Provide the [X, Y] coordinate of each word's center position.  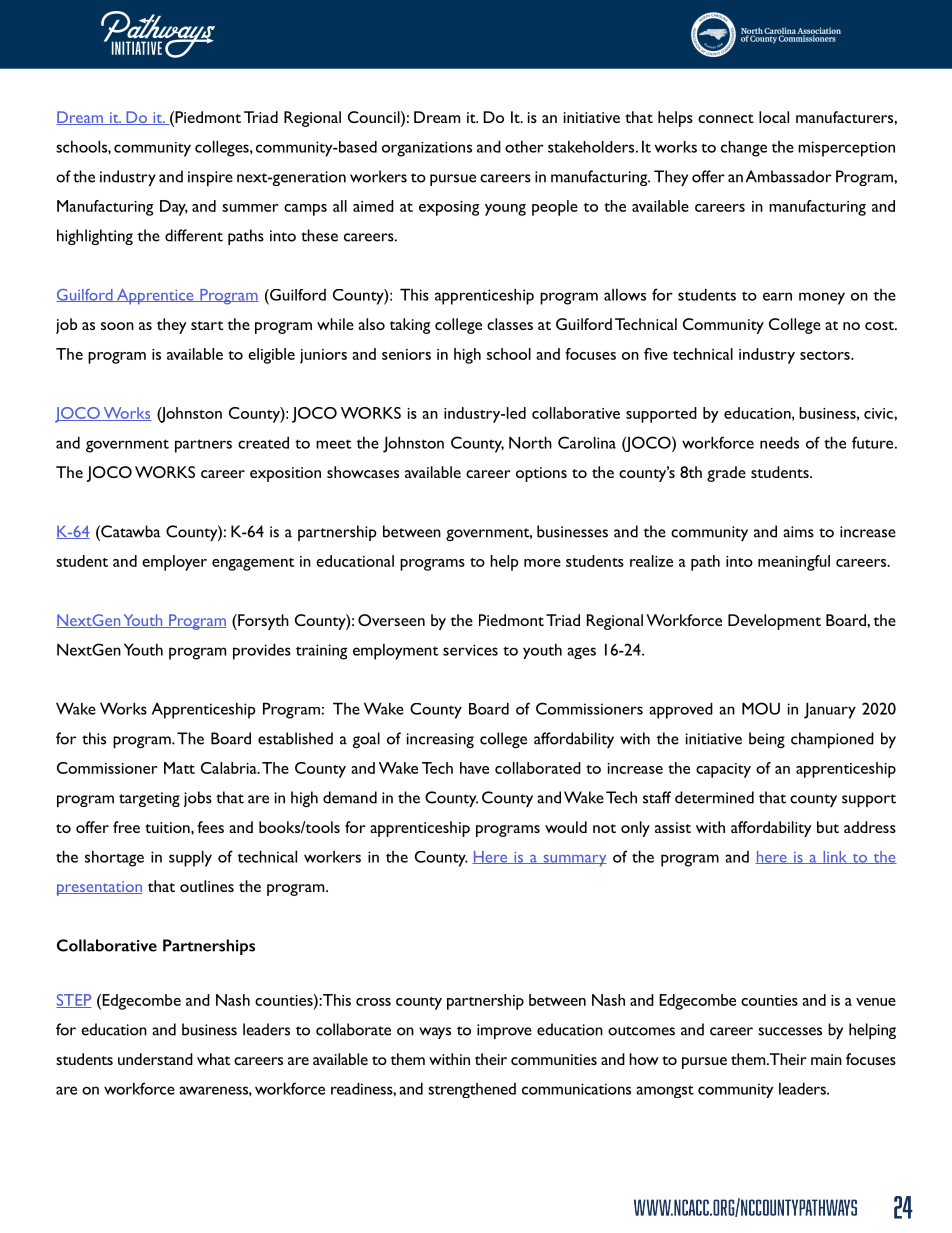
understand [155, 1059]
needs [779, 443]
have [474, 768]
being [767, 740]
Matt [179, 768]
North [530, 443]
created [263, 443]
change [744, 149]
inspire [210, 178]
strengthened [472, 1090]
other [524, 147]
